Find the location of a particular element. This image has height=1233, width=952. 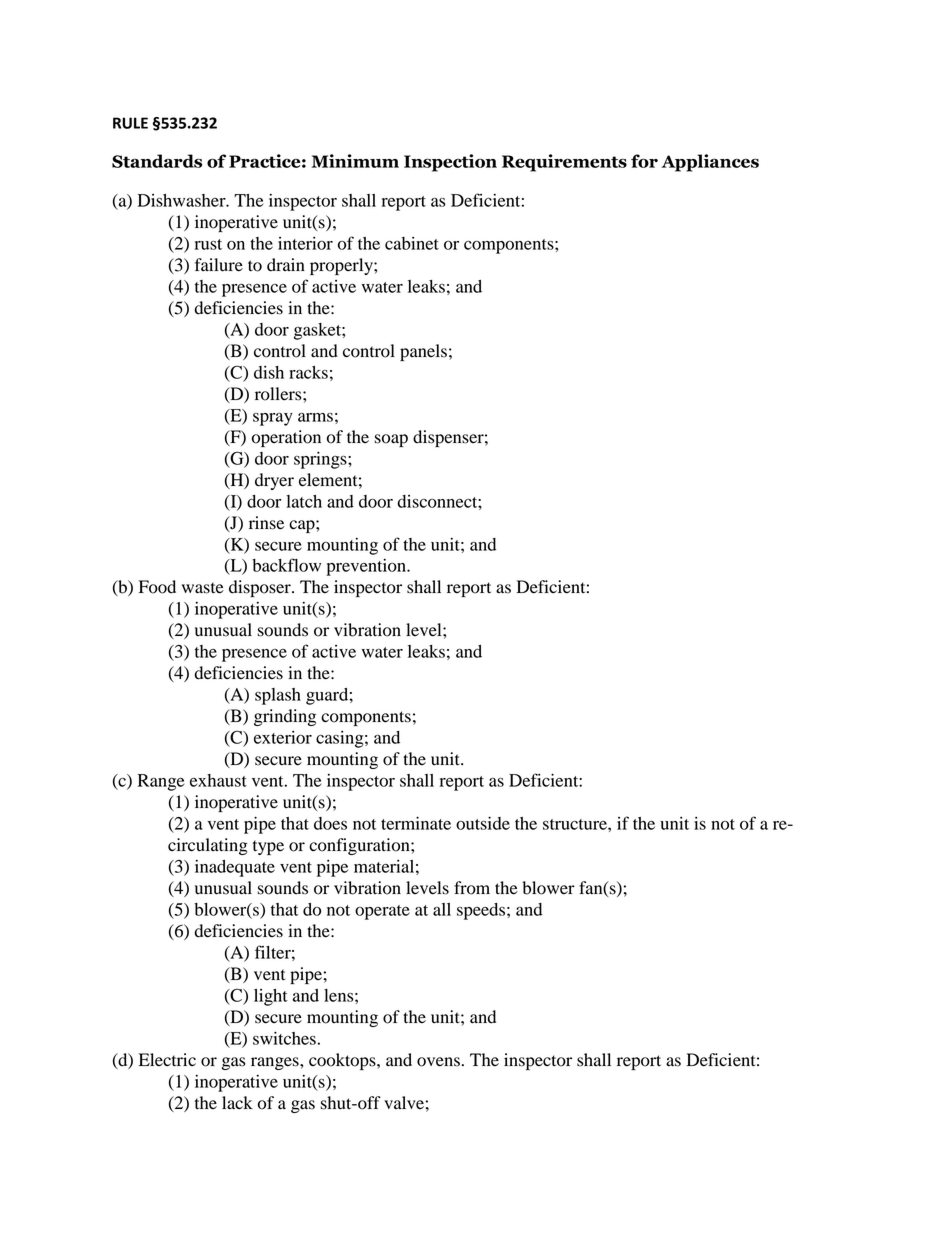

dryer is located at coordinates (274, 481).
